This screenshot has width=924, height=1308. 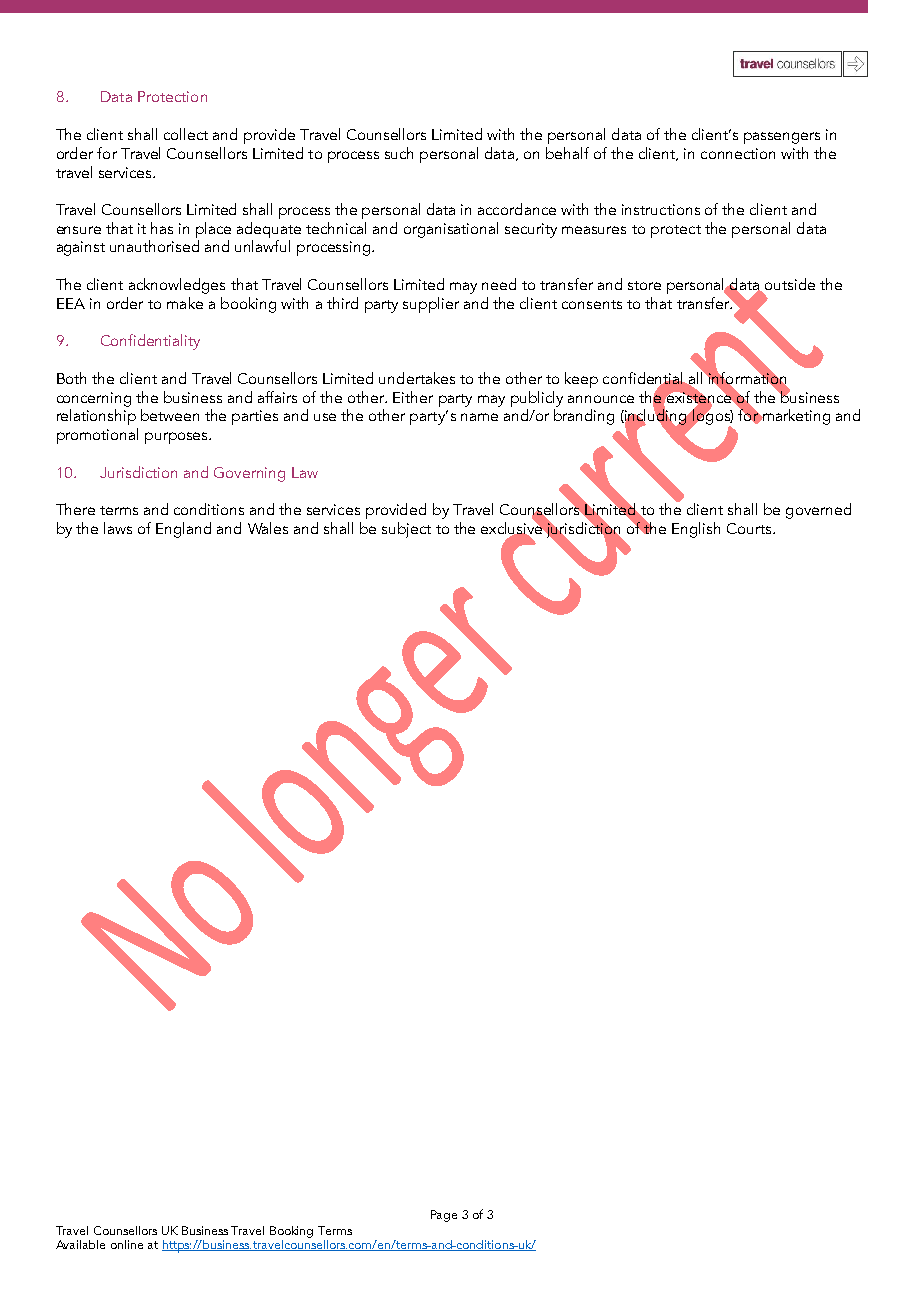 I want to click on online, so click(x=127, y=1244).
